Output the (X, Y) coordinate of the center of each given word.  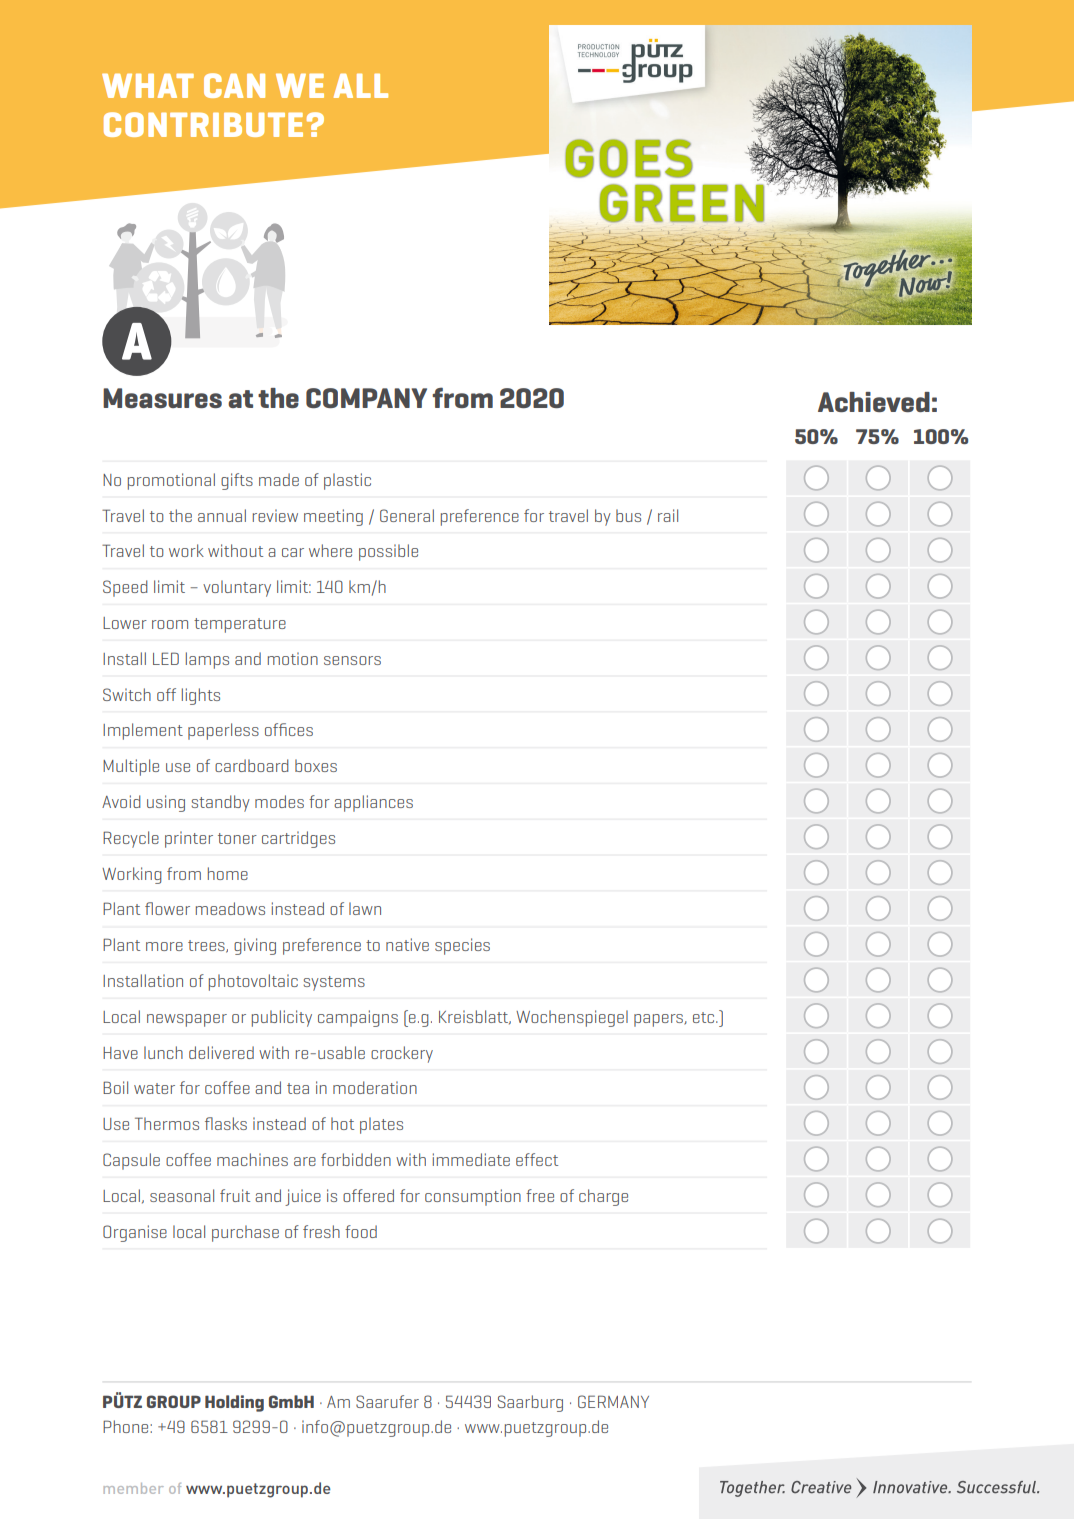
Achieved (874, 402)
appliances (373, 803)
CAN (234, 85)
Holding (234, 1403)
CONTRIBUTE (203, 124)
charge (603, 1197)
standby (220, 803)
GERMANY (613, 1401)
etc (705, 1017)
